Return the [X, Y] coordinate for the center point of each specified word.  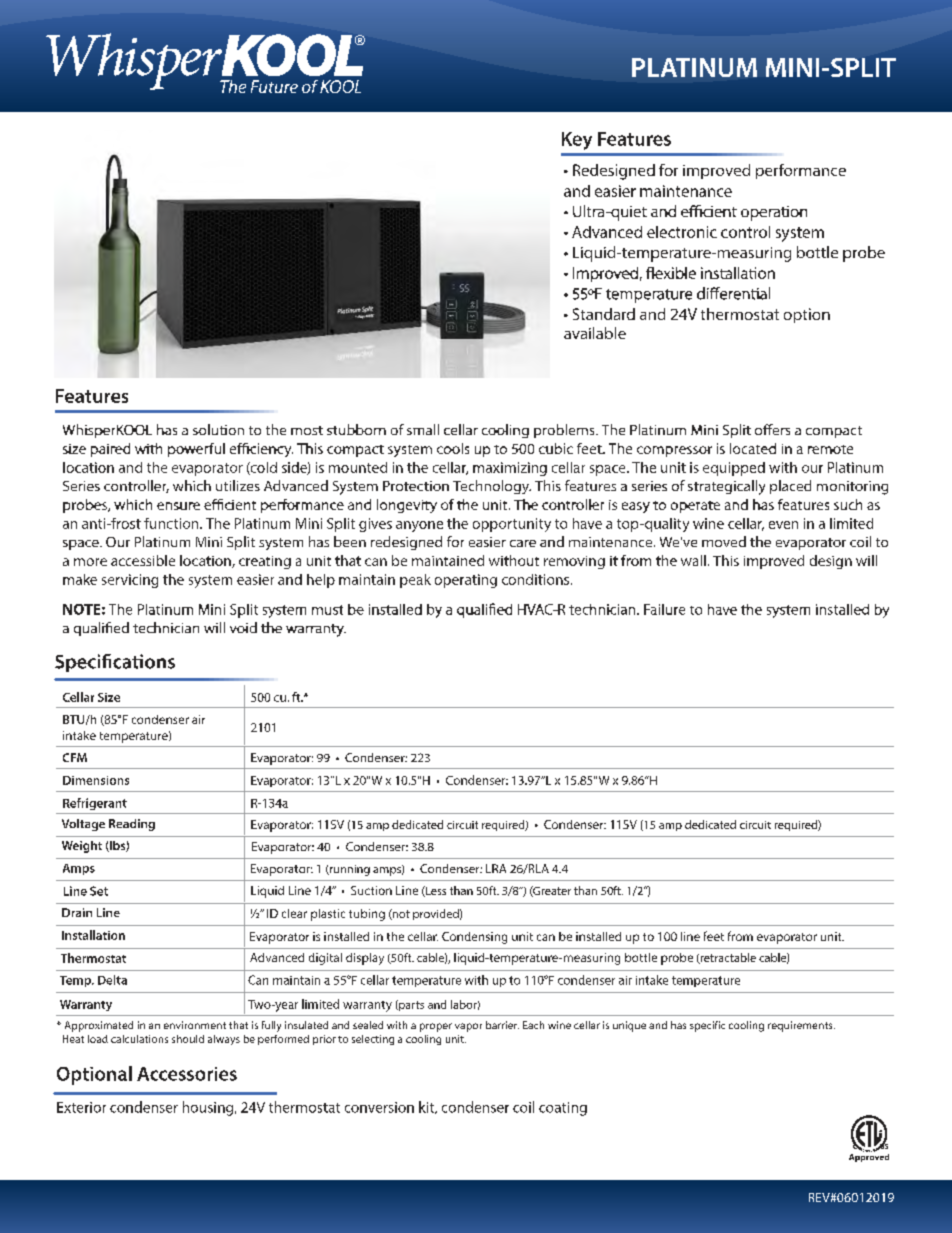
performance [801, 171]
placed [790, 487]
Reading [132, 825]
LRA [496, 868]
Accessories [187, 1074]
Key [577, 141]
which [192, 485]
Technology [492, 487]
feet [714, 936]
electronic [682, 232]
